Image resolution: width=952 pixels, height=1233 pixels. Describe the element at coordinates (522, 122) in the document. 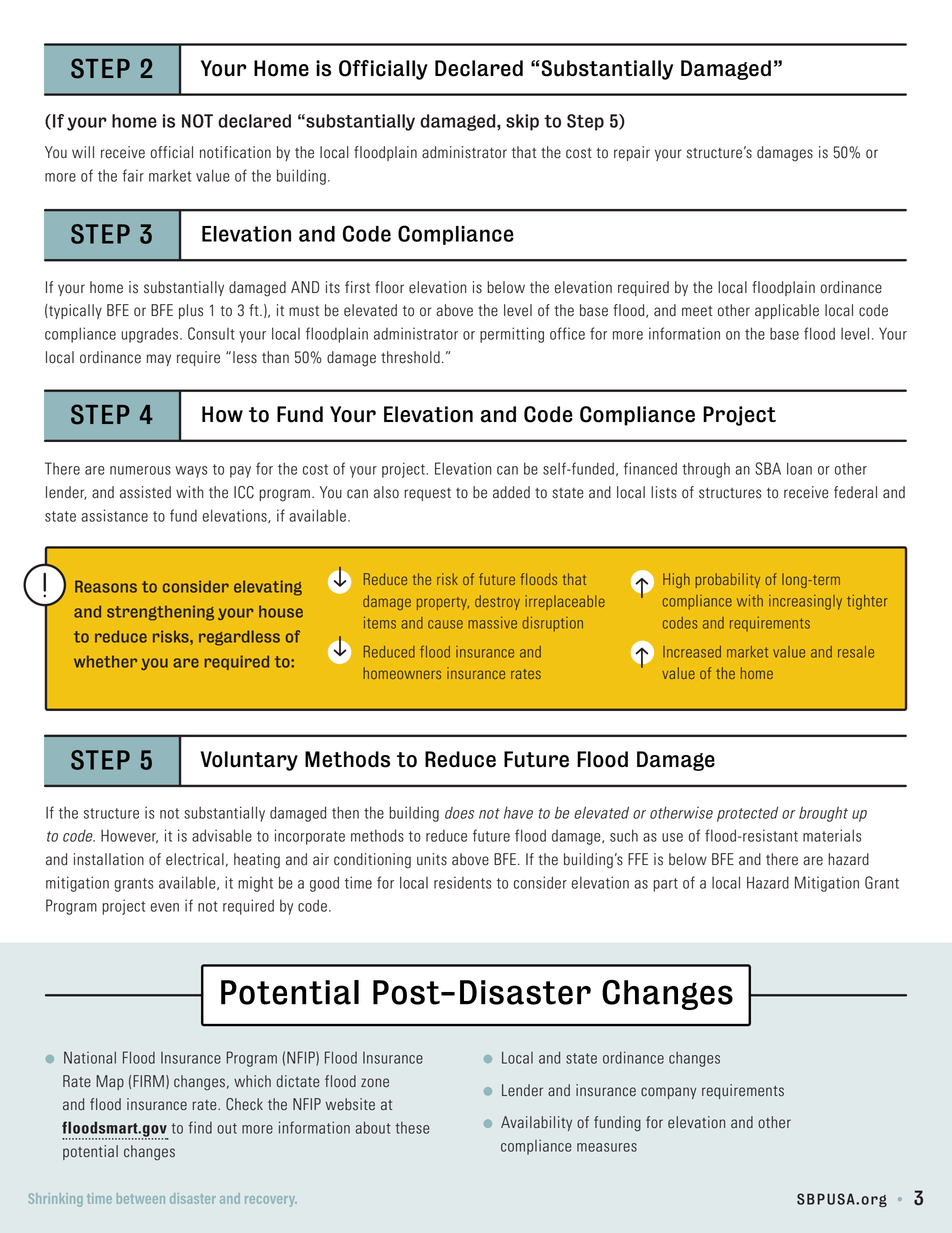

I see `skip` at that location.
